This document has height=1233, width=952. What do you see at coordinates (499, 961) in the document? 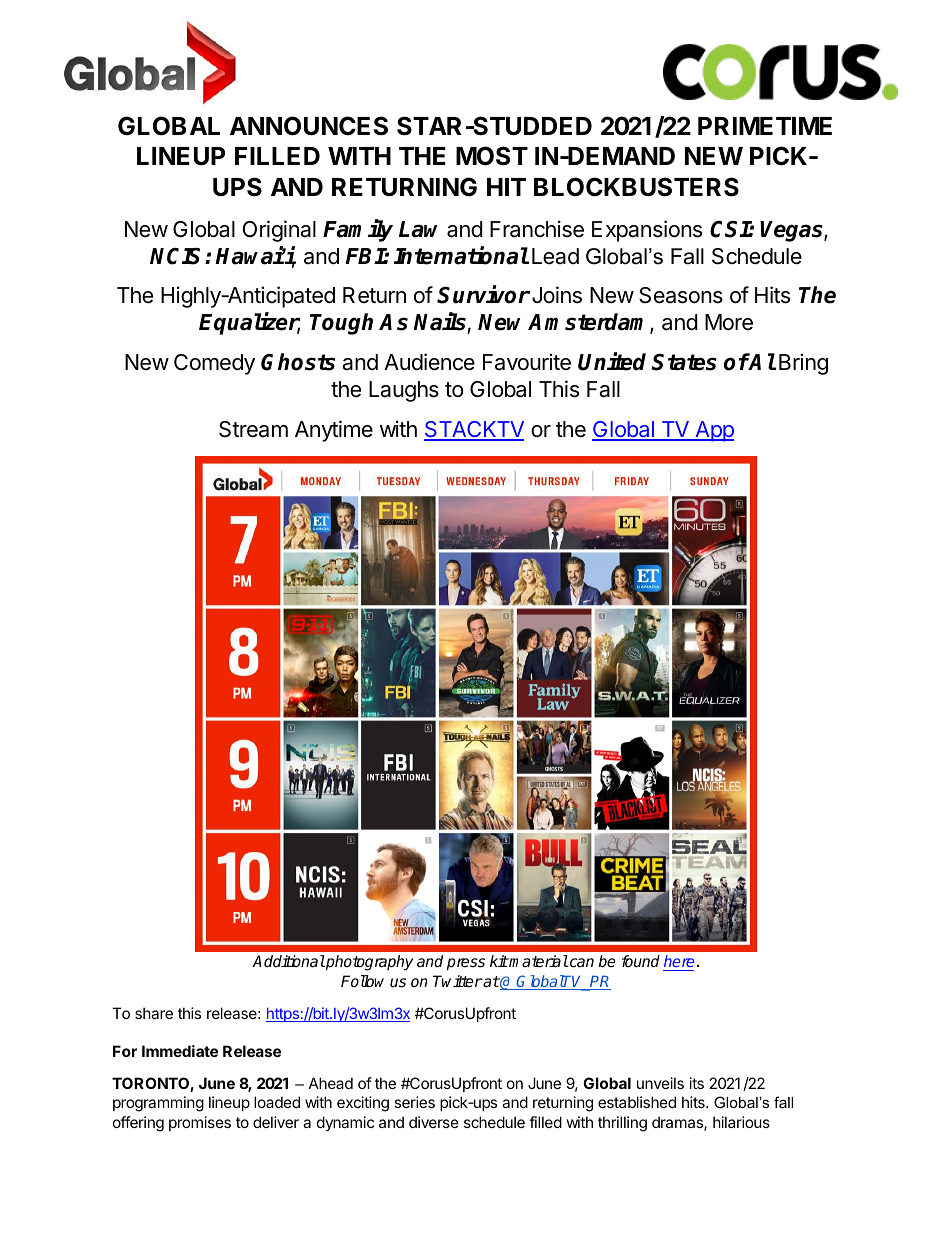
I see `kit` at bounding box center [499, 961].
